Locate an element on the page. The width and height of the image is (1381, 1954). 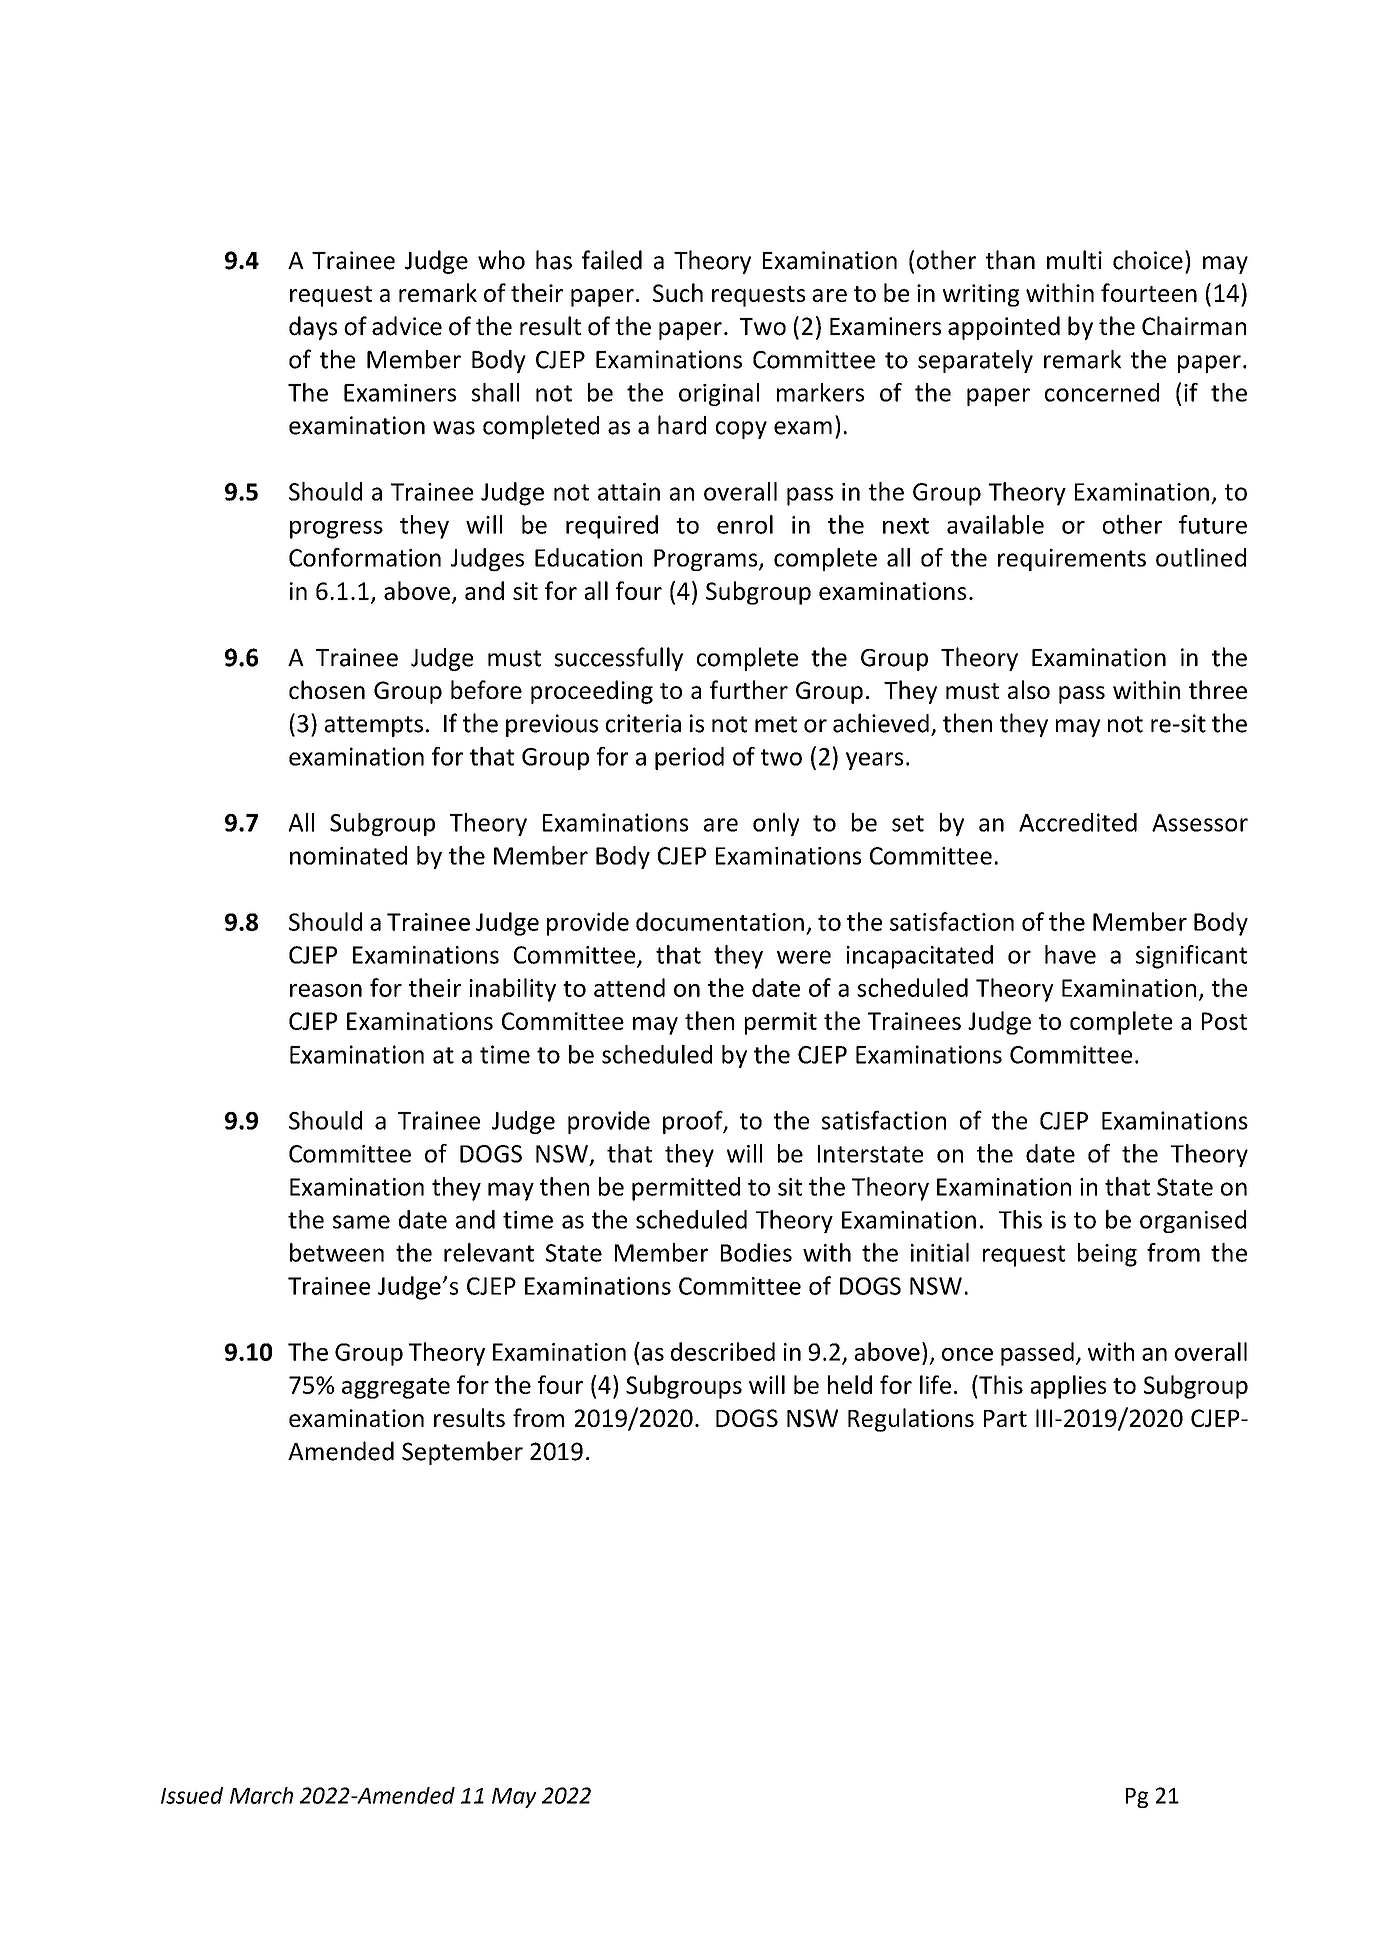
Such is located at coordinates (678, 292).
